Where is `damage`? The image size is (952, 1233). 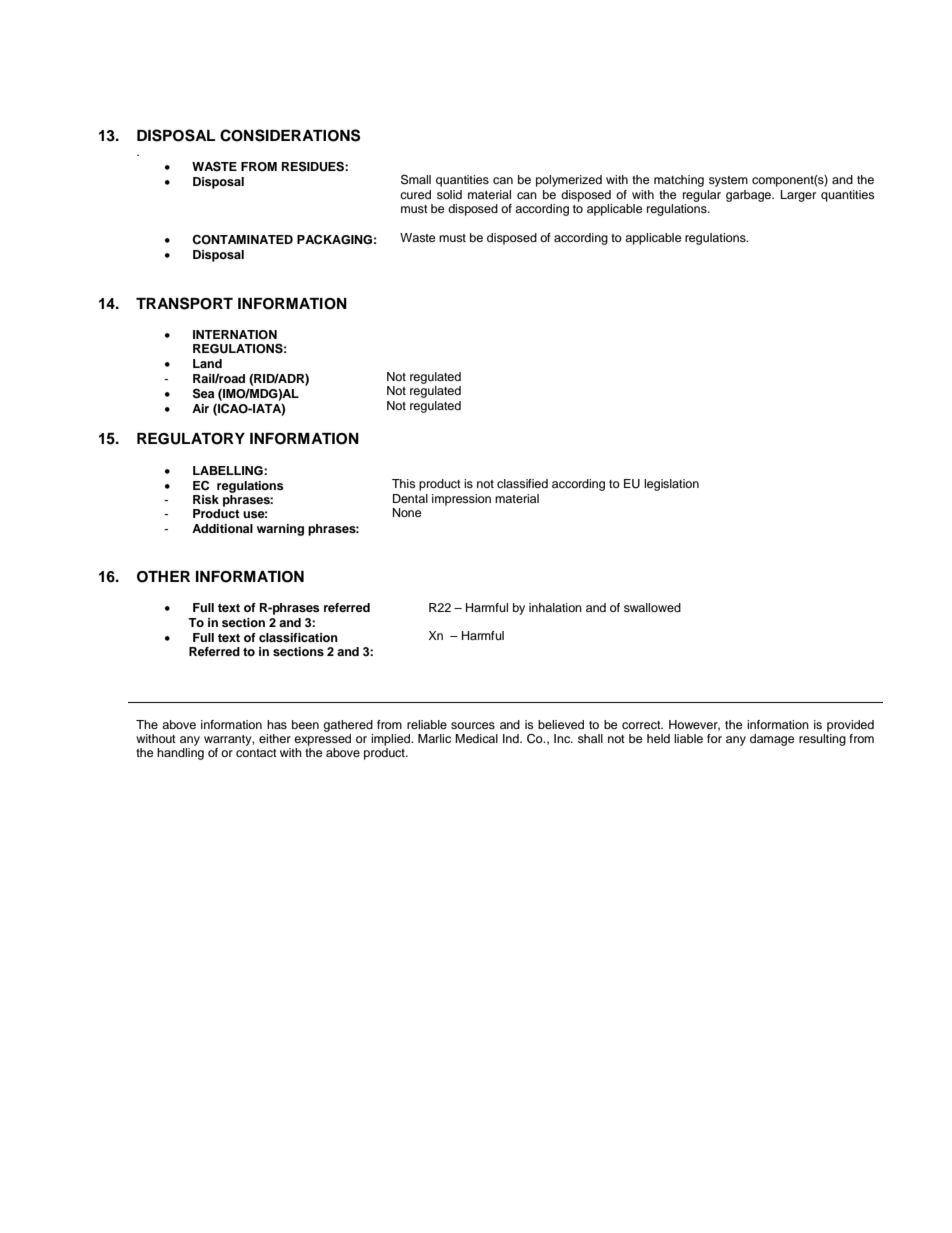 damage is located at coordinates (772, 740).
